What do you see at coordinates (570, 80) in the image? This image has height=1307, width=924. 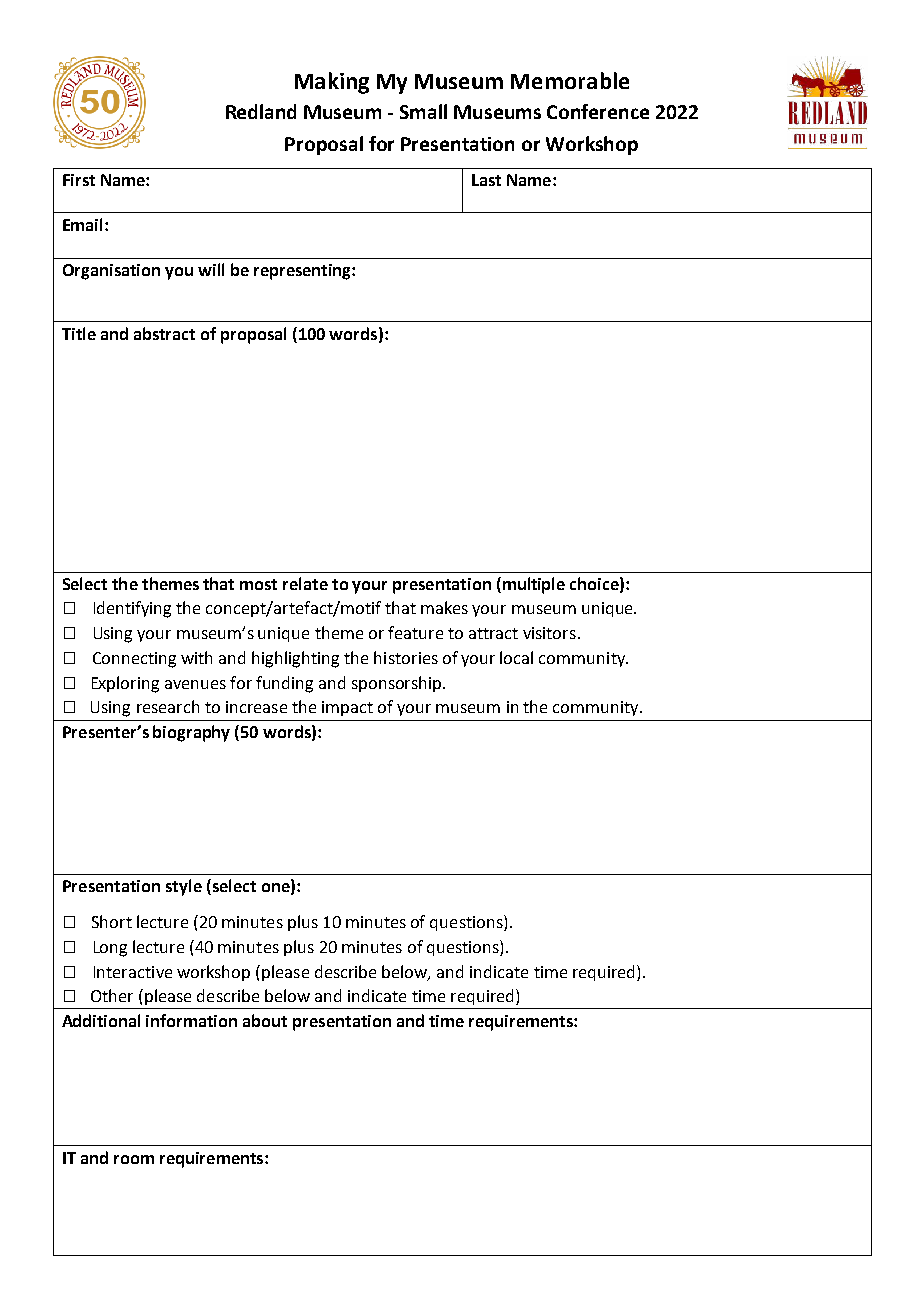 I see `Memorable` at bounding box center [570, 80].
